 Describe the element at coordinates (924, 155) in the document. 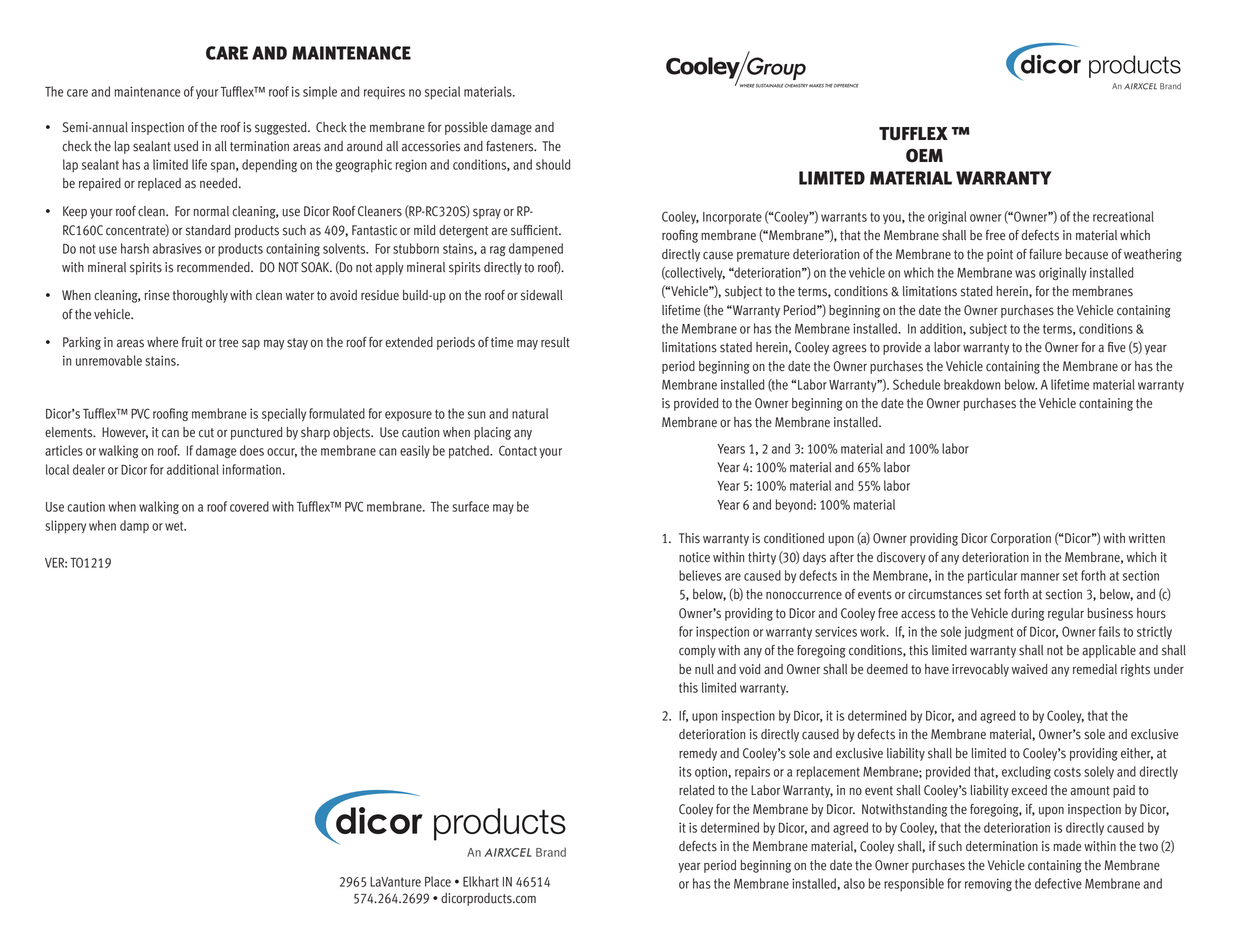

I see `OEM` at that location.
